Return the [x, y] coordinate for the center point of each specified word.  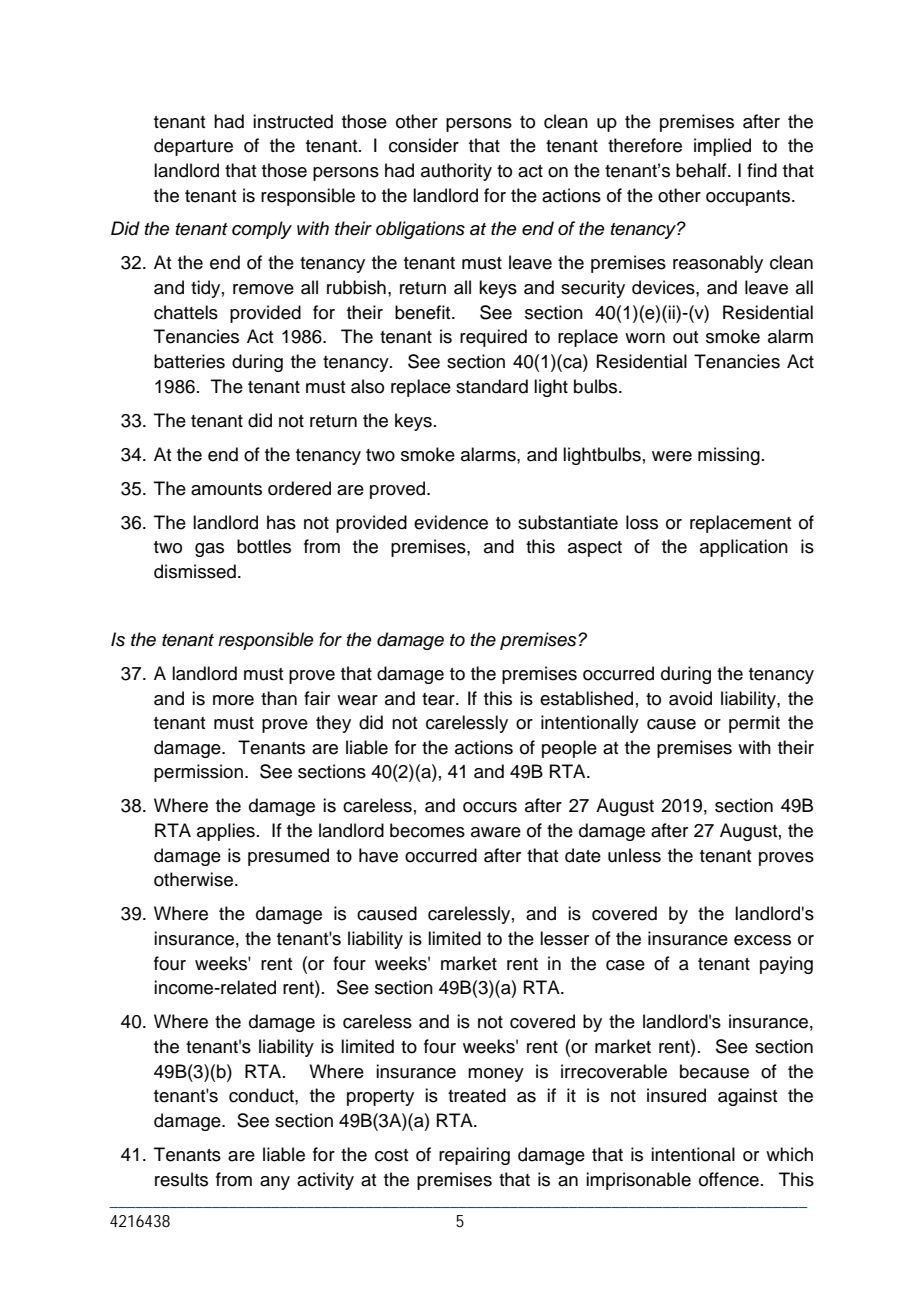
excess [762, 940]
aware [496, 832]
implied [722, 147]
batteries [189, 361]
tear [439, 699]
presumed [288, 857]
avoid [690, 698]
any [275, 1183]
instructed [293, 121]
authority [456, 172]
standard [492, 386]
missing [729, 456]
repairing [474, 1156]
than [279, 698]
